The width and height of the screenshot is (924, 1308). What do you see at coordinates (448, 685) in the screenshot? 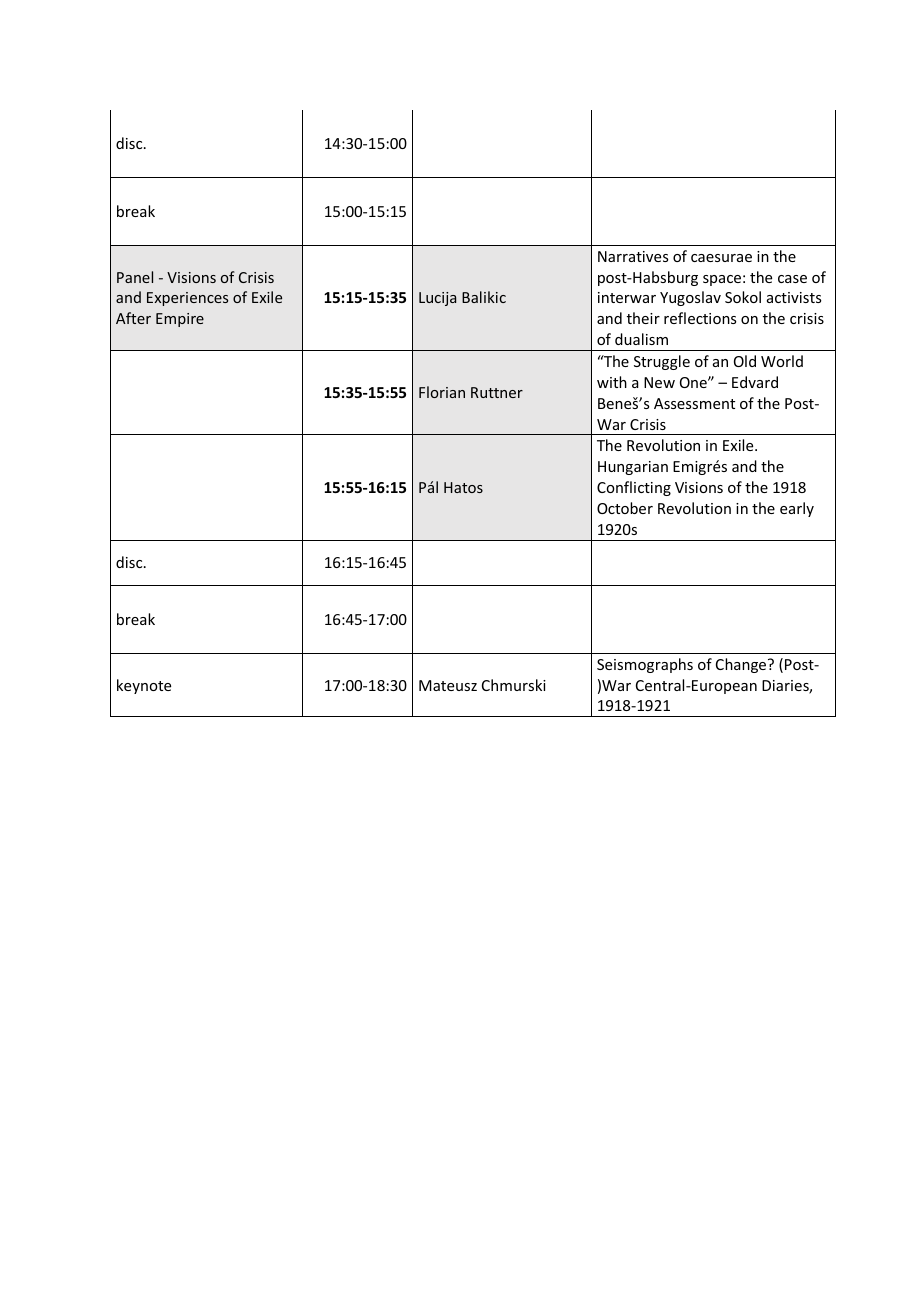
I see `Mateusz` at bounding box center [448, 685].
